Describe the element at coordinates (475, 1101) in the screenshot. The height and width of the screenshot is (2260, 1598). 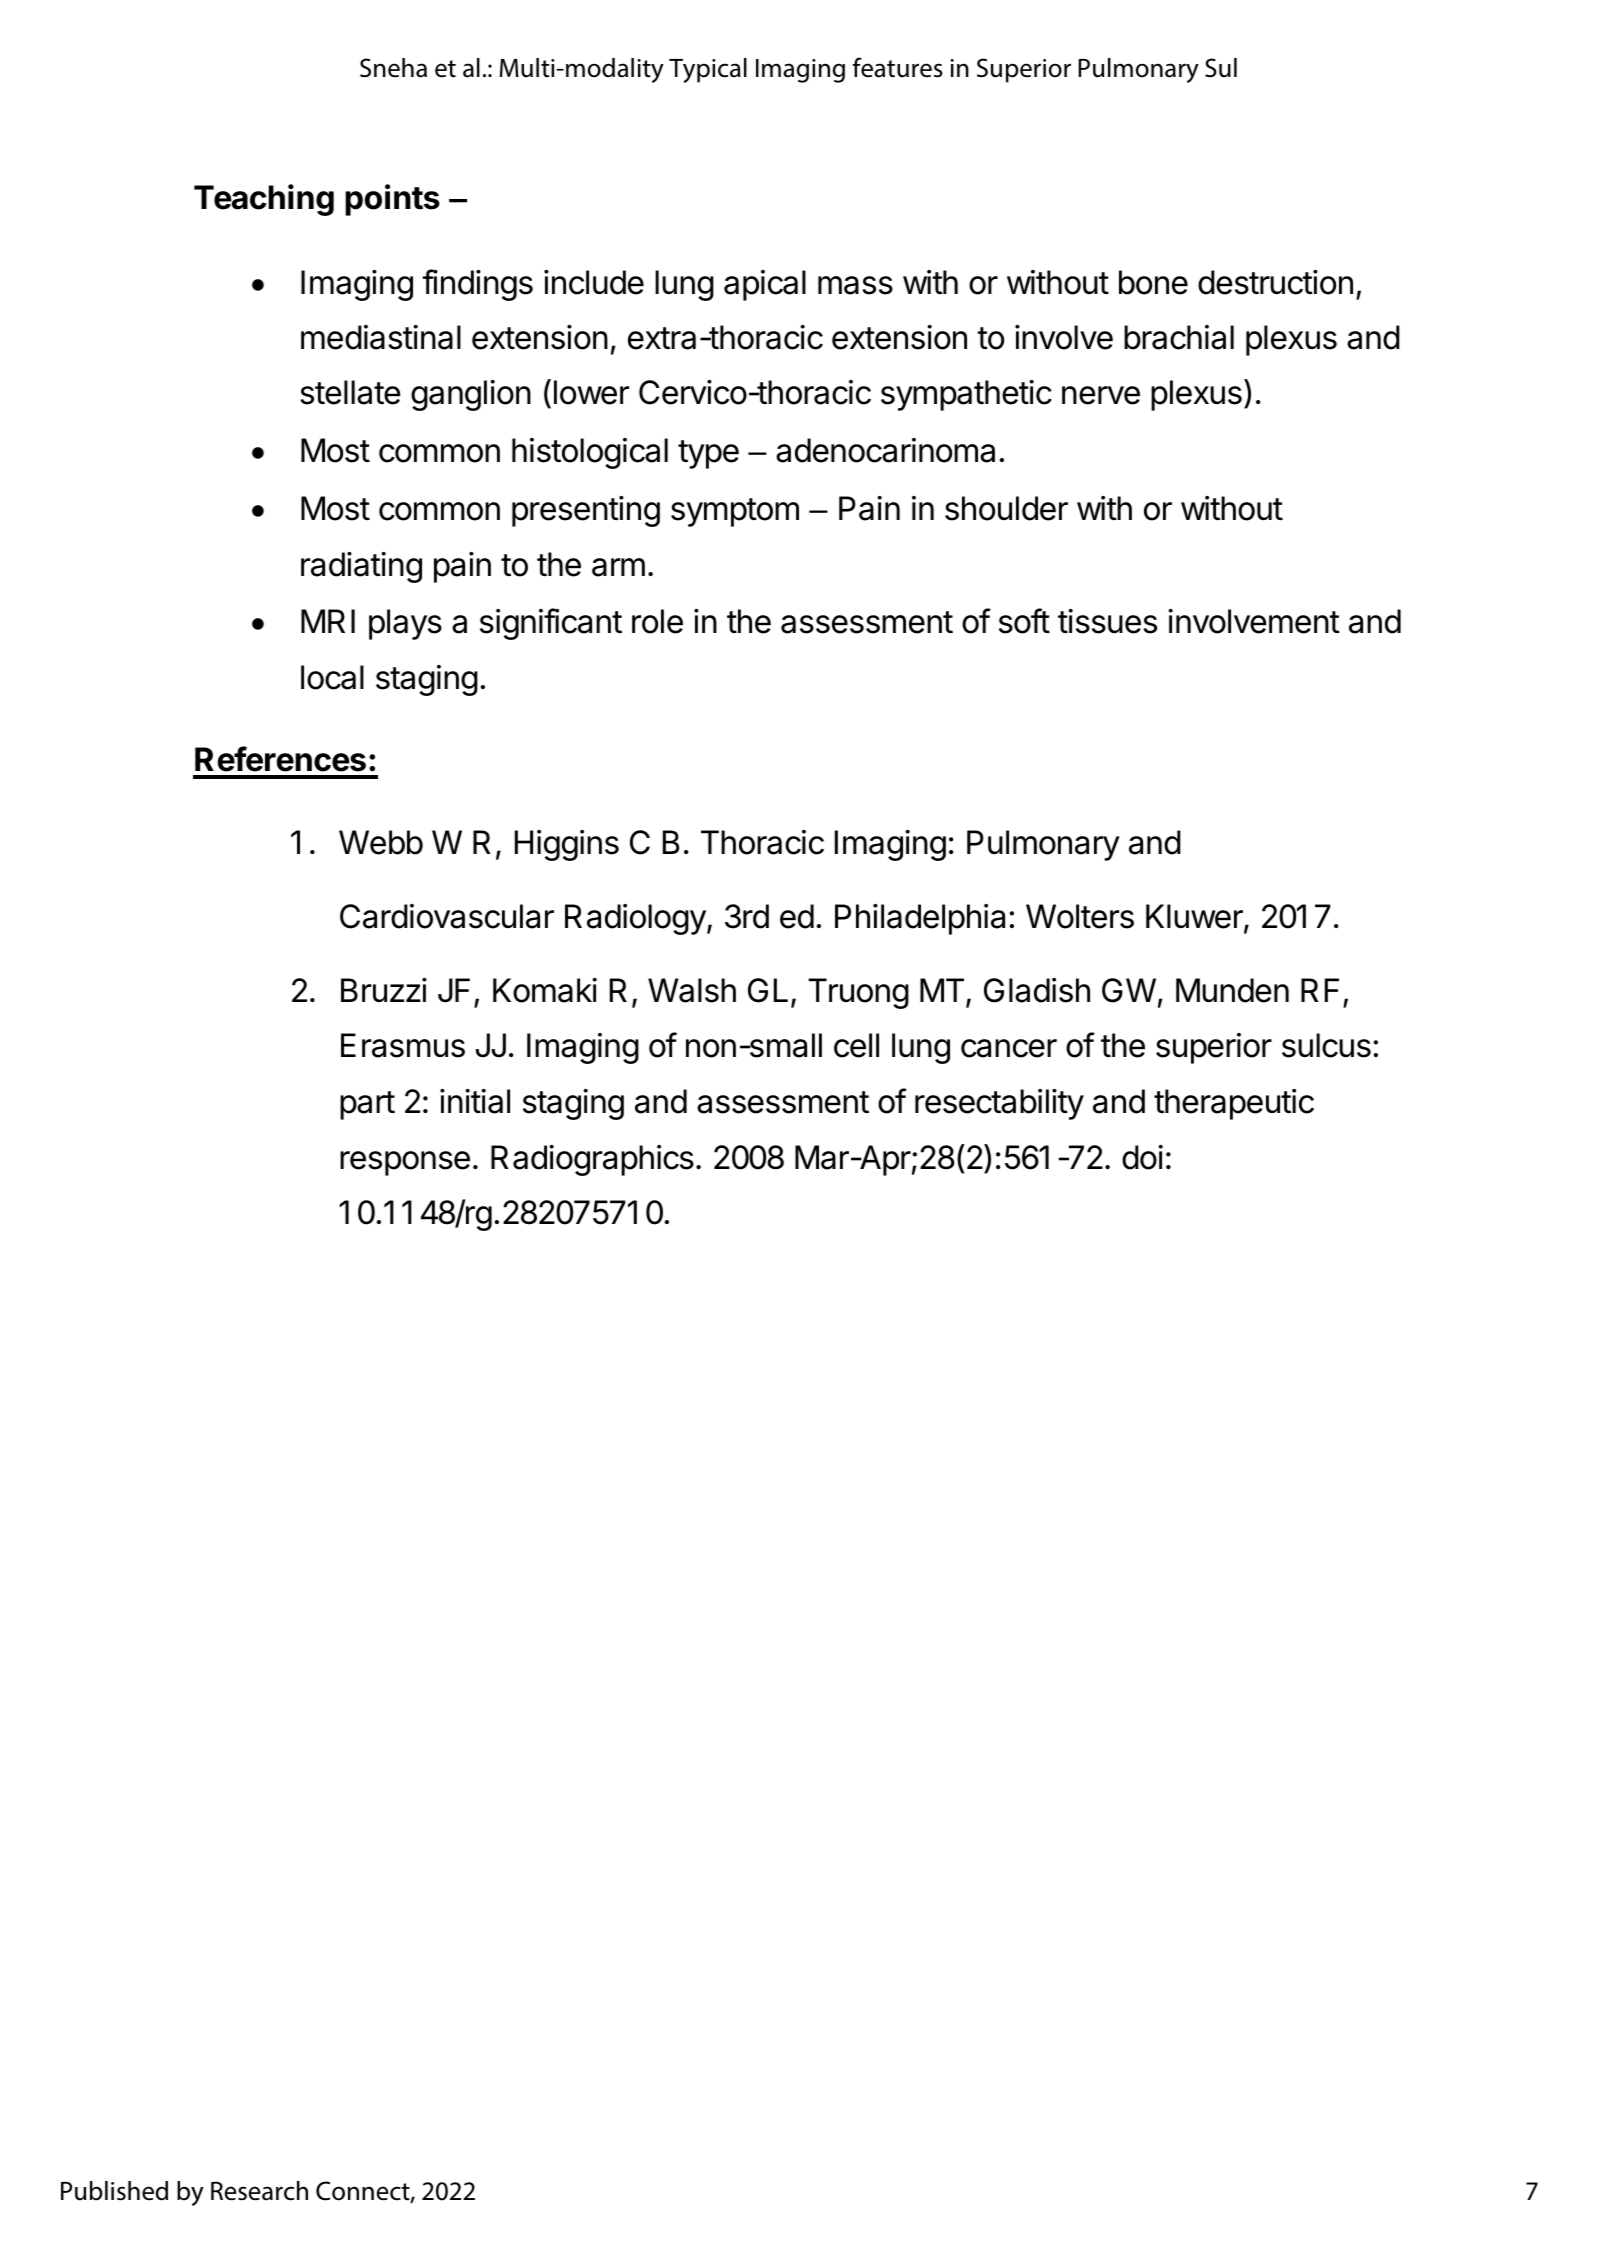
I see `initial` at that location.
